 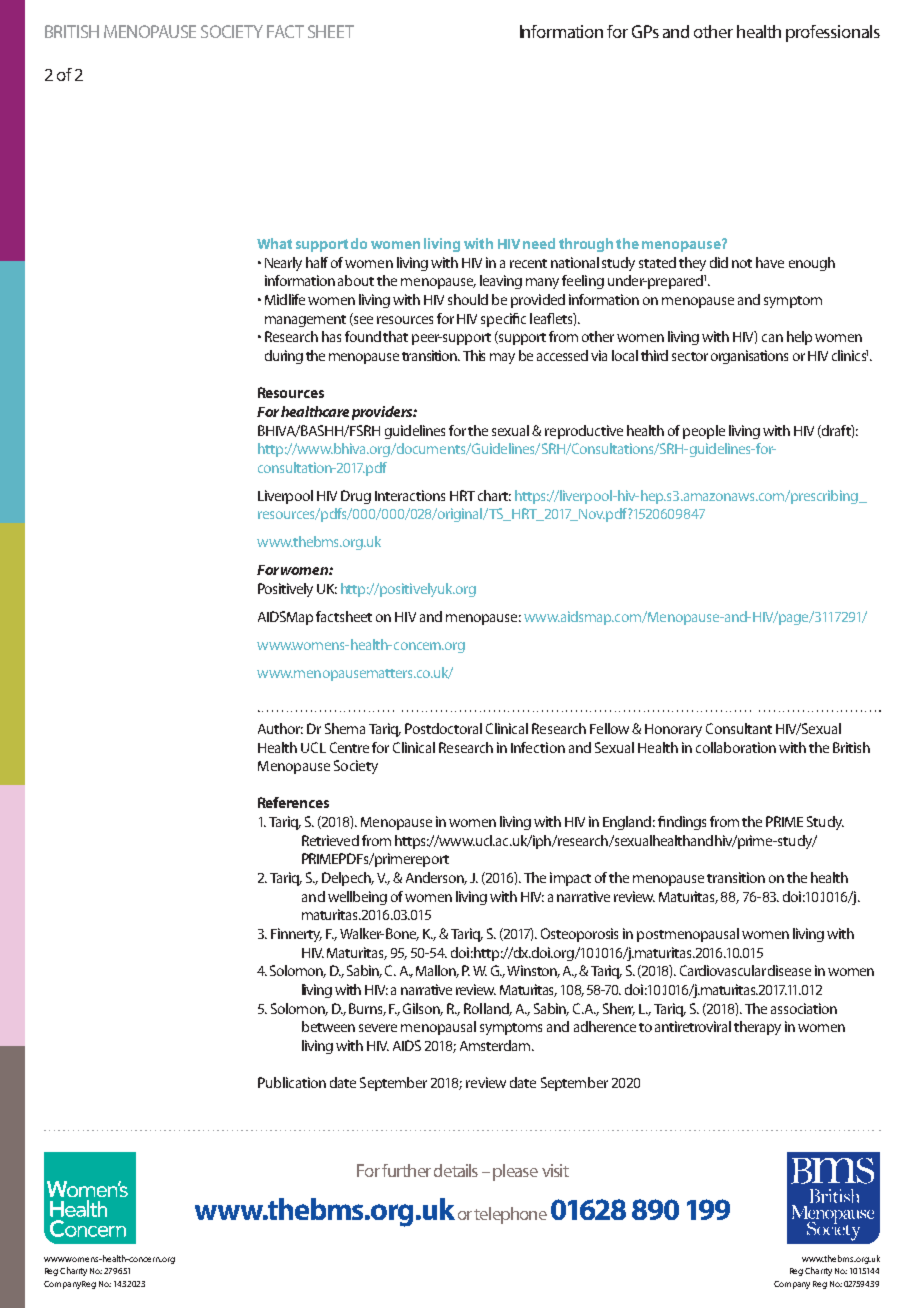 I want to click on people, so click(x=704, y=432).
